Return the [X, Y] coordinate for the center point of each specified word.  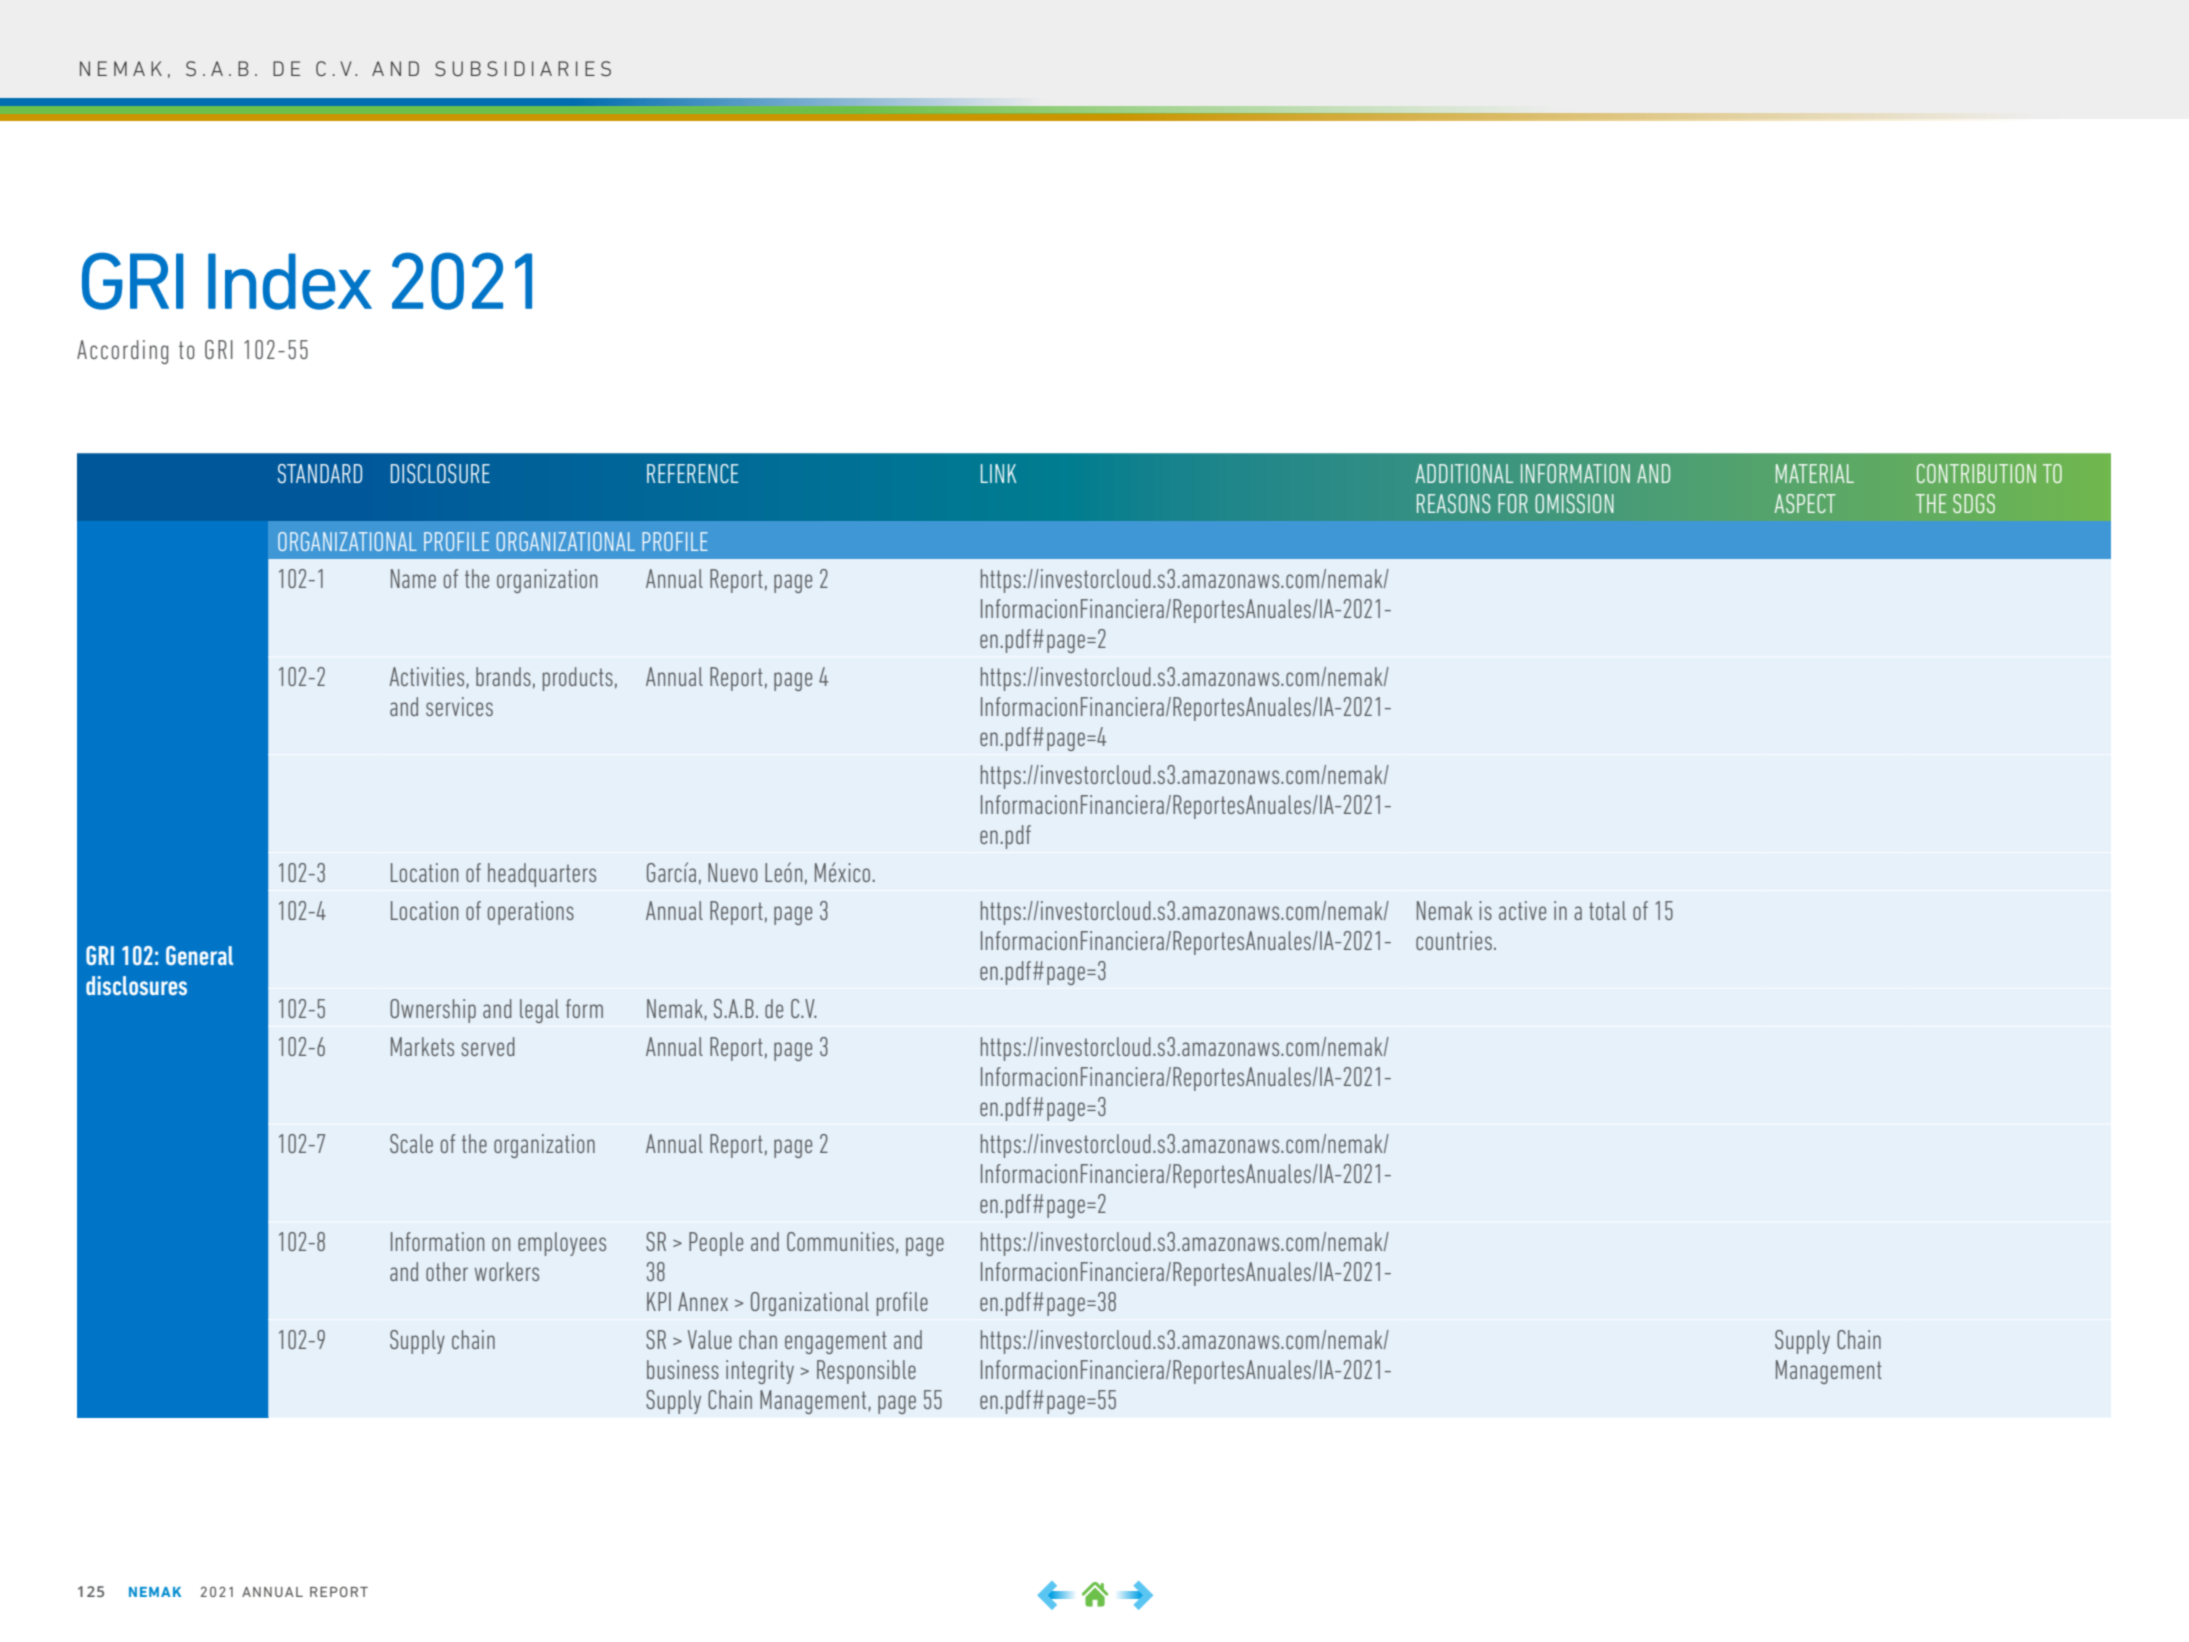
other [447, 1271]
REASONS [1453, 503]
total [1607, 910]
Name [413, 578]
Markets [422, 1046]
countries [1454, 940]
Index [290, 281]
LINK [998, 473]
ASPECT [1805, 503]
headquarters [542, 875]
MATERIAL [1815, 473]
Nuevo [733, 872]
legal [539, 1011]
